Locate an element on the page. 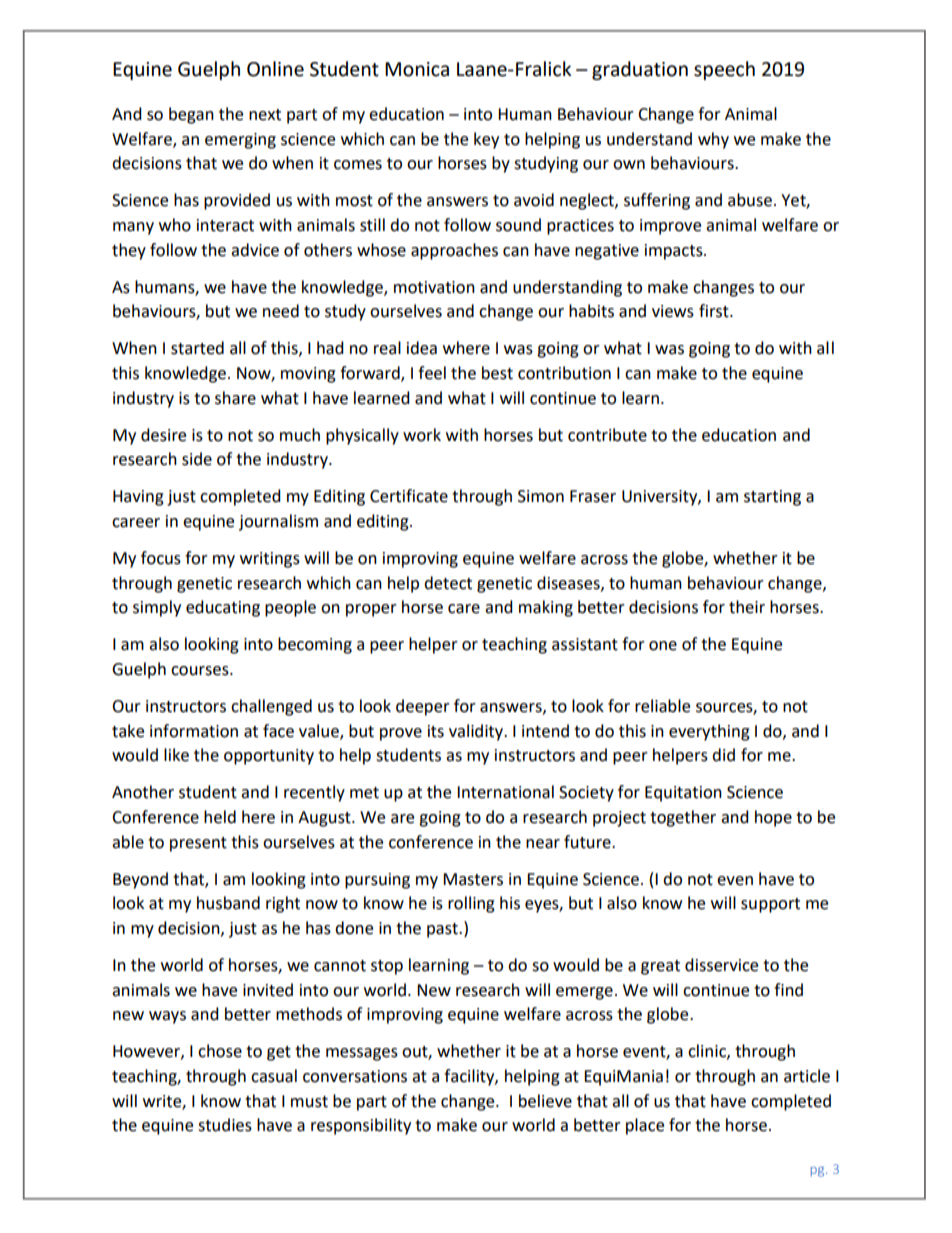 This document has width=952, height=1233. did is located at coordinates (723, 755).
